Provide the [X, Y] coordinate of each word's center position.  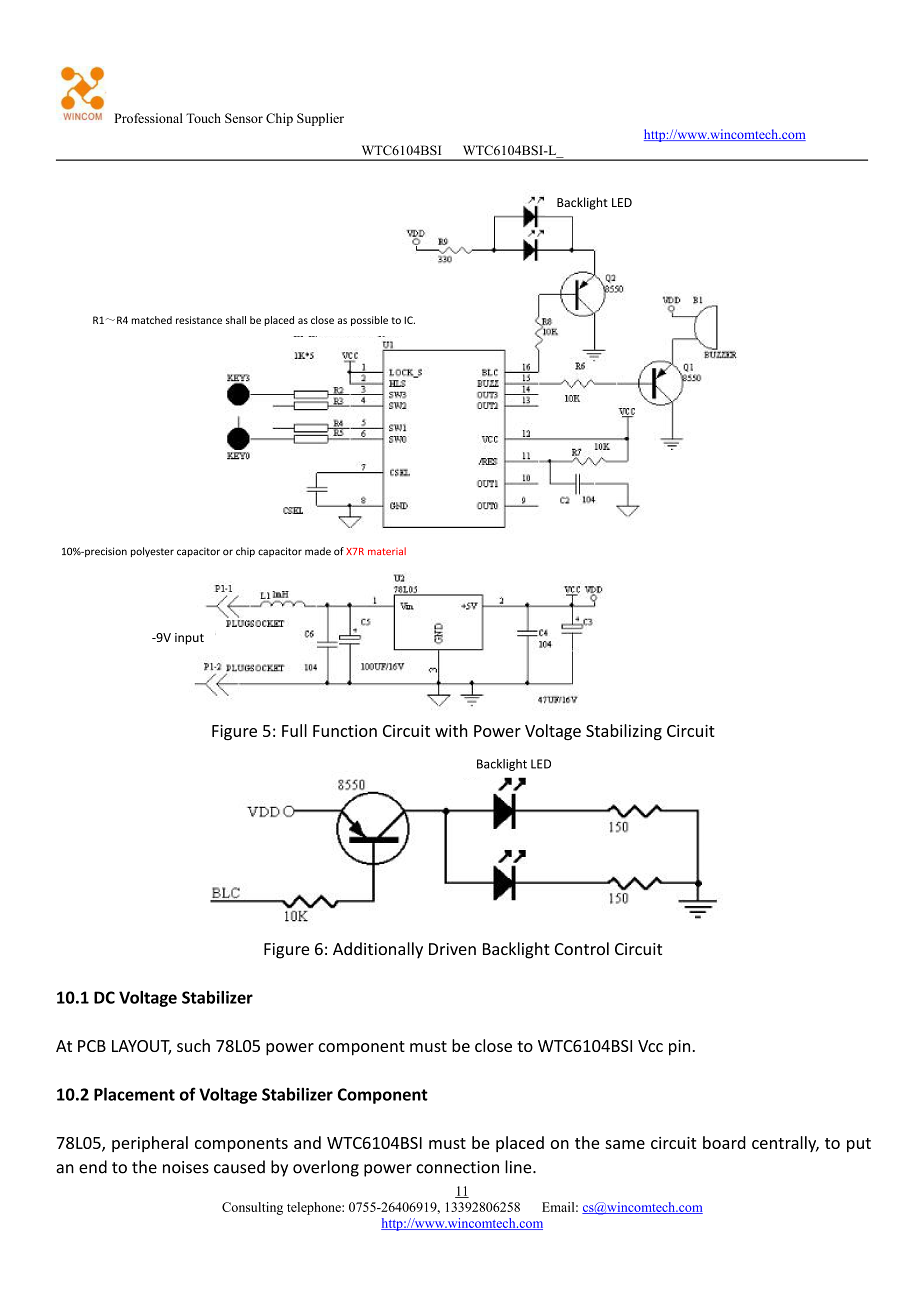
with [451, 730]
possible [369, 321]
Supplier [320, 119]
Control [582, 948]
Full [294, 730]
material [387, 551]
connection [457, 1167]
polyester [152, 552]
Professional [148, 118]
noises [186, 1167]
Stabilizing [624, 732]
